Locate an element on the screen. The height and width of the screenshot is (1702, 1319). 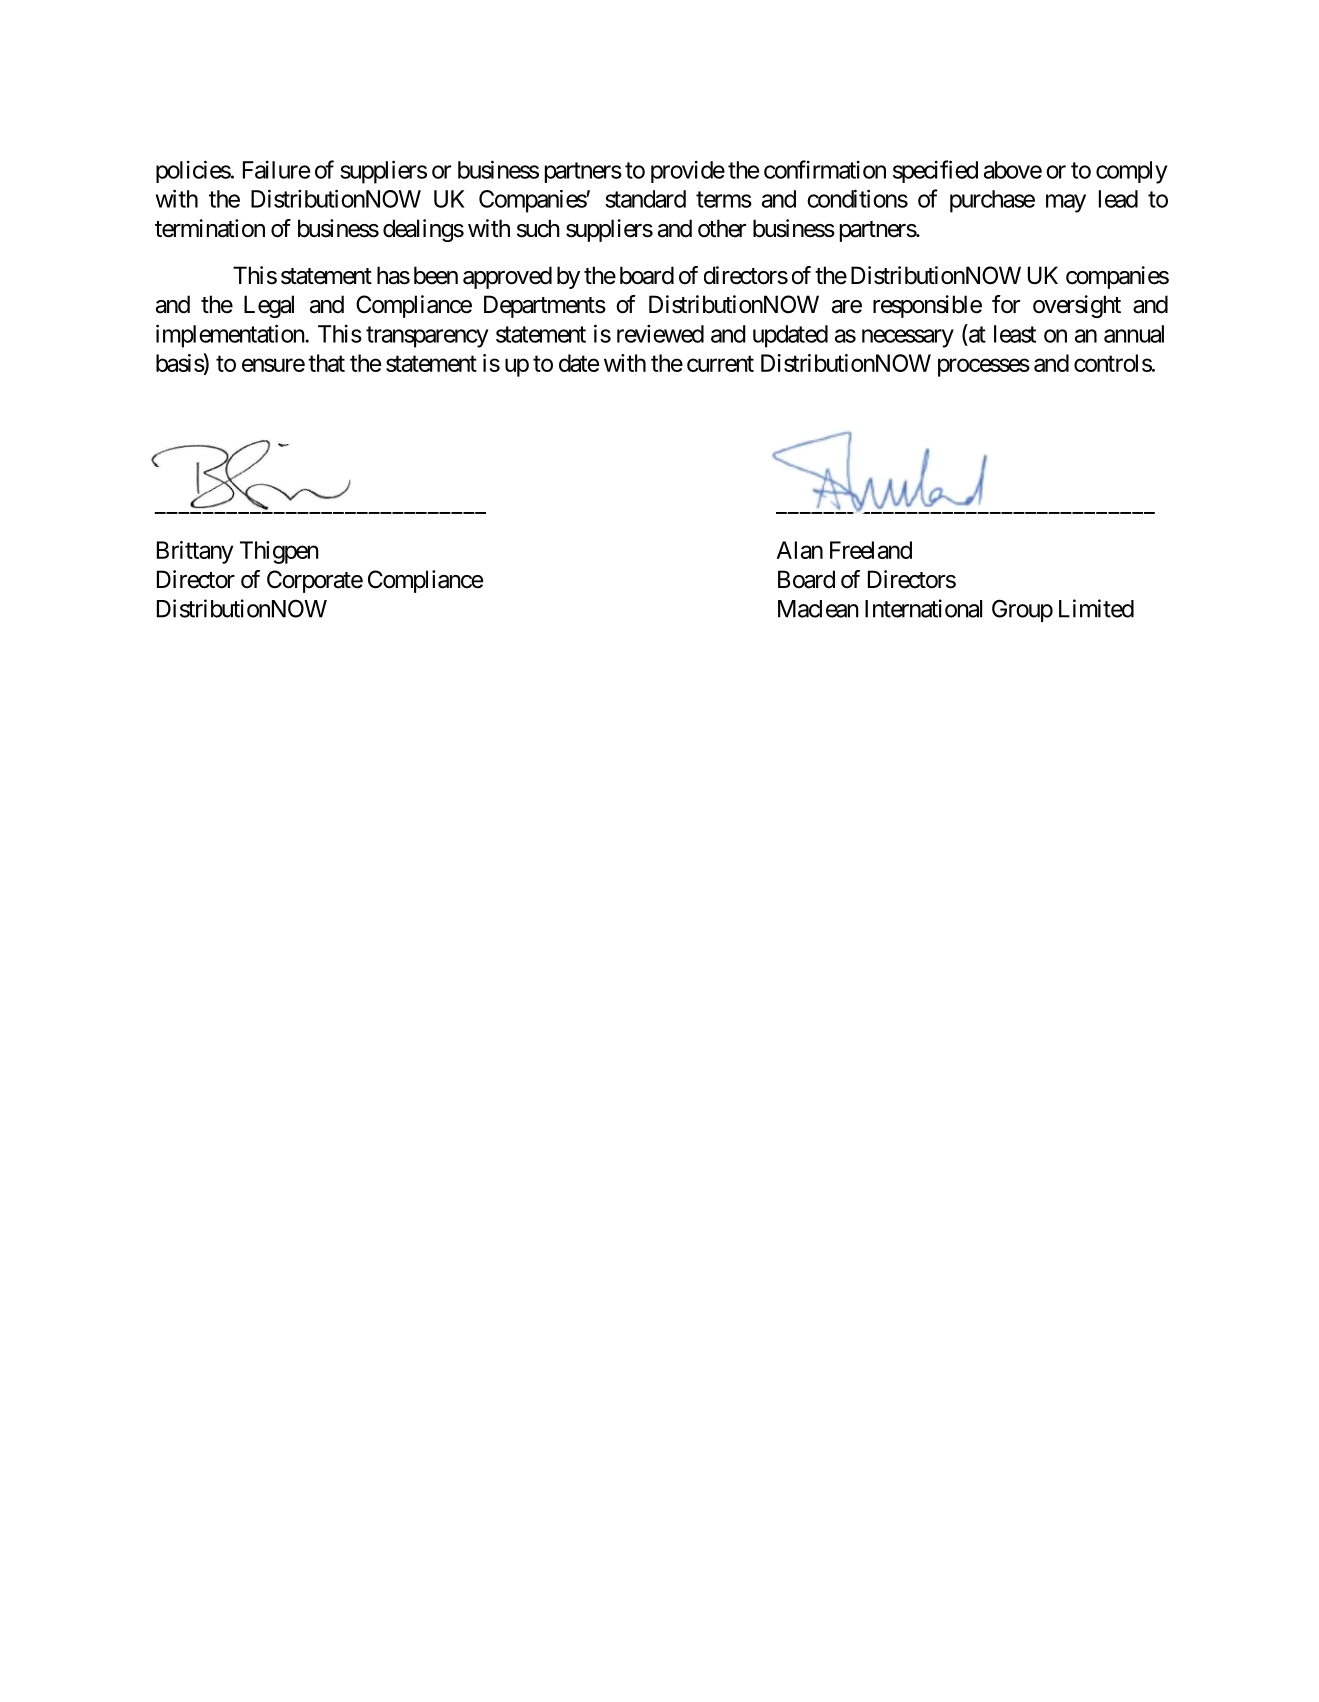
current is located at coordinates (720, 364).
